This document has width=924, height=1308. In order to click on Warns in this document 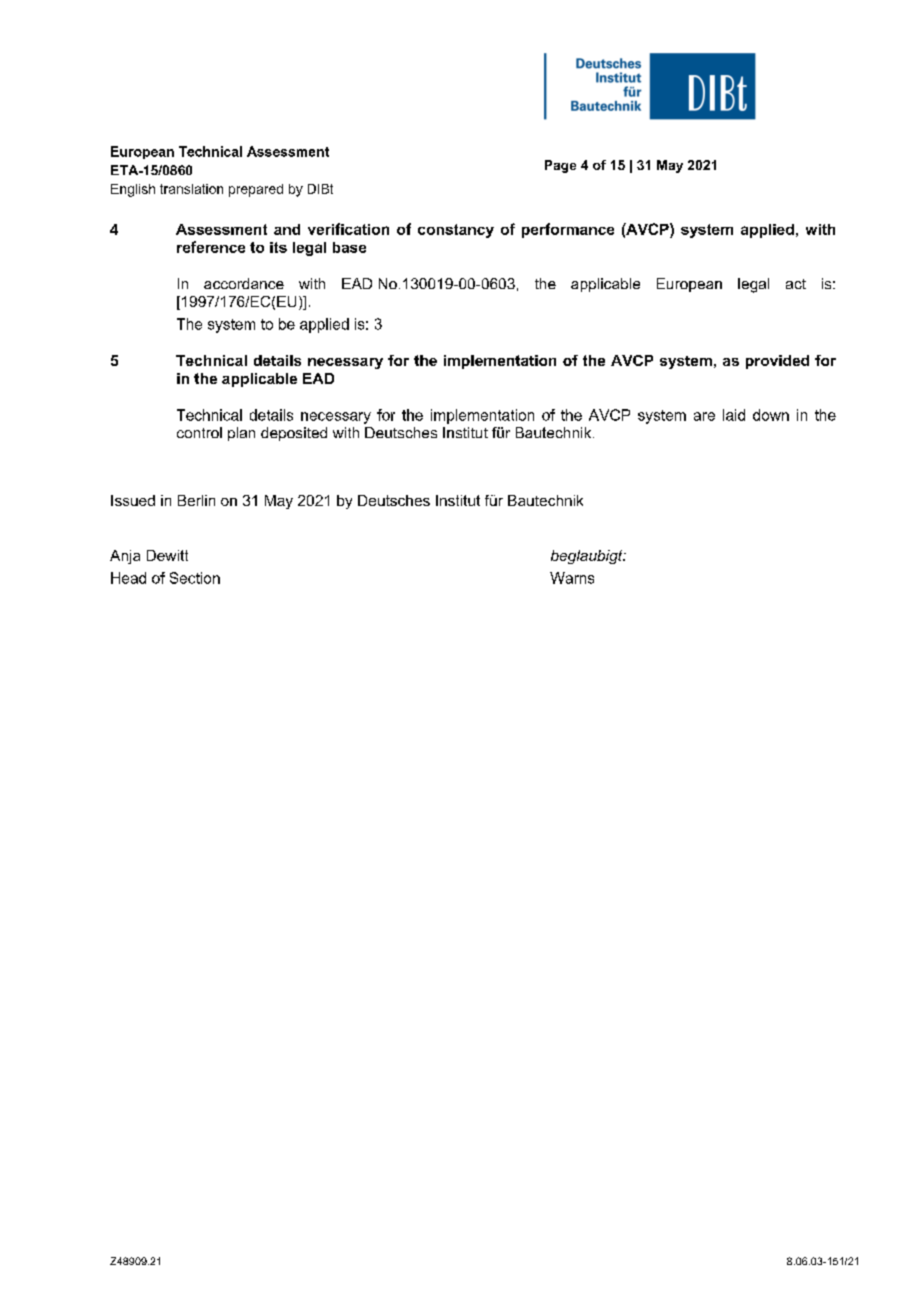, I will do `click(572, 578)`.
